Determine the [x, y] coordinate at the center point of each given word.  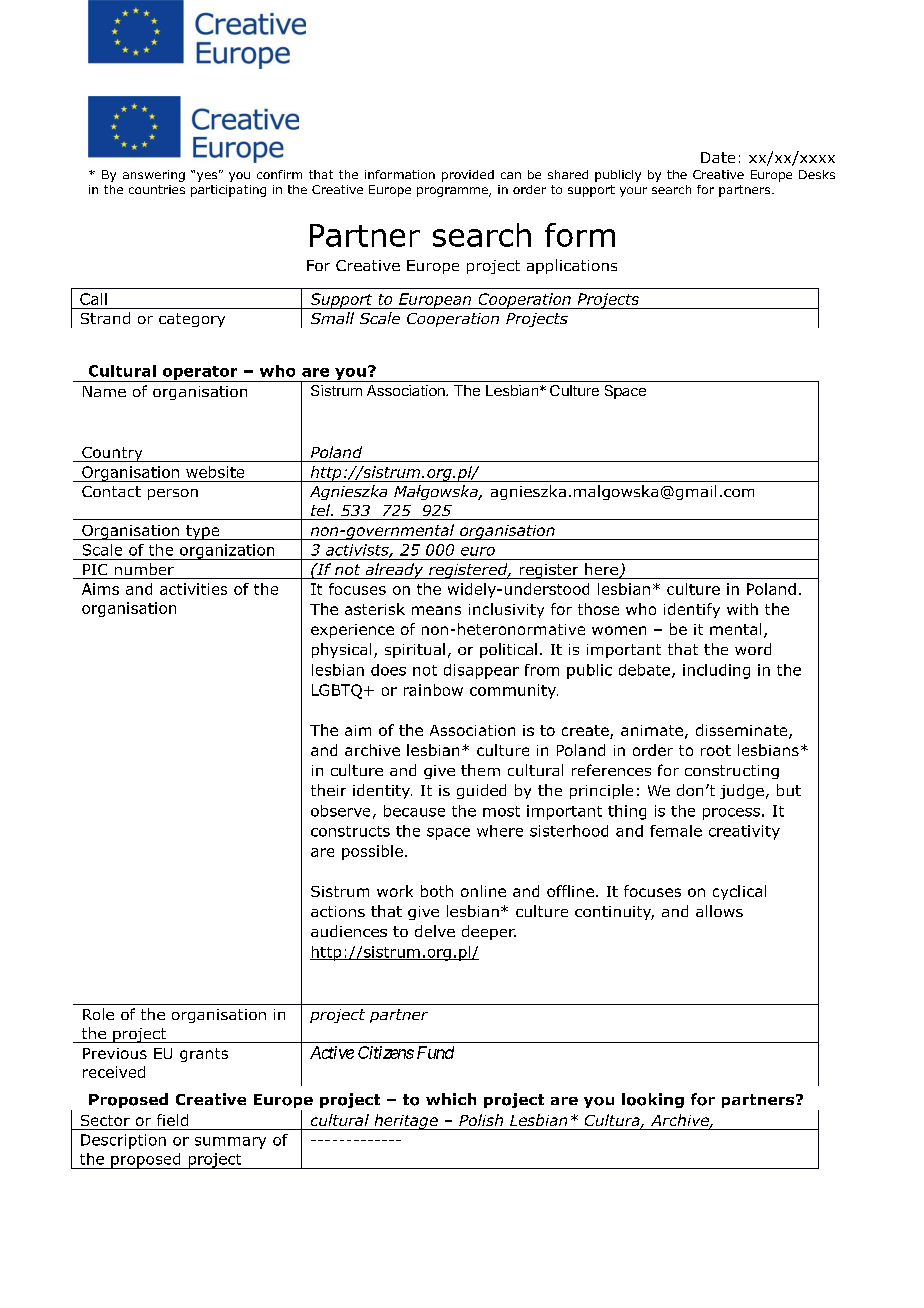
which [451, 1099]
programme [453, 192]
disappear [481, 671]
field [172, 1120]
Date [718, 157]
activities [193, 589]
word [753, 649]
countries [157, 189]
